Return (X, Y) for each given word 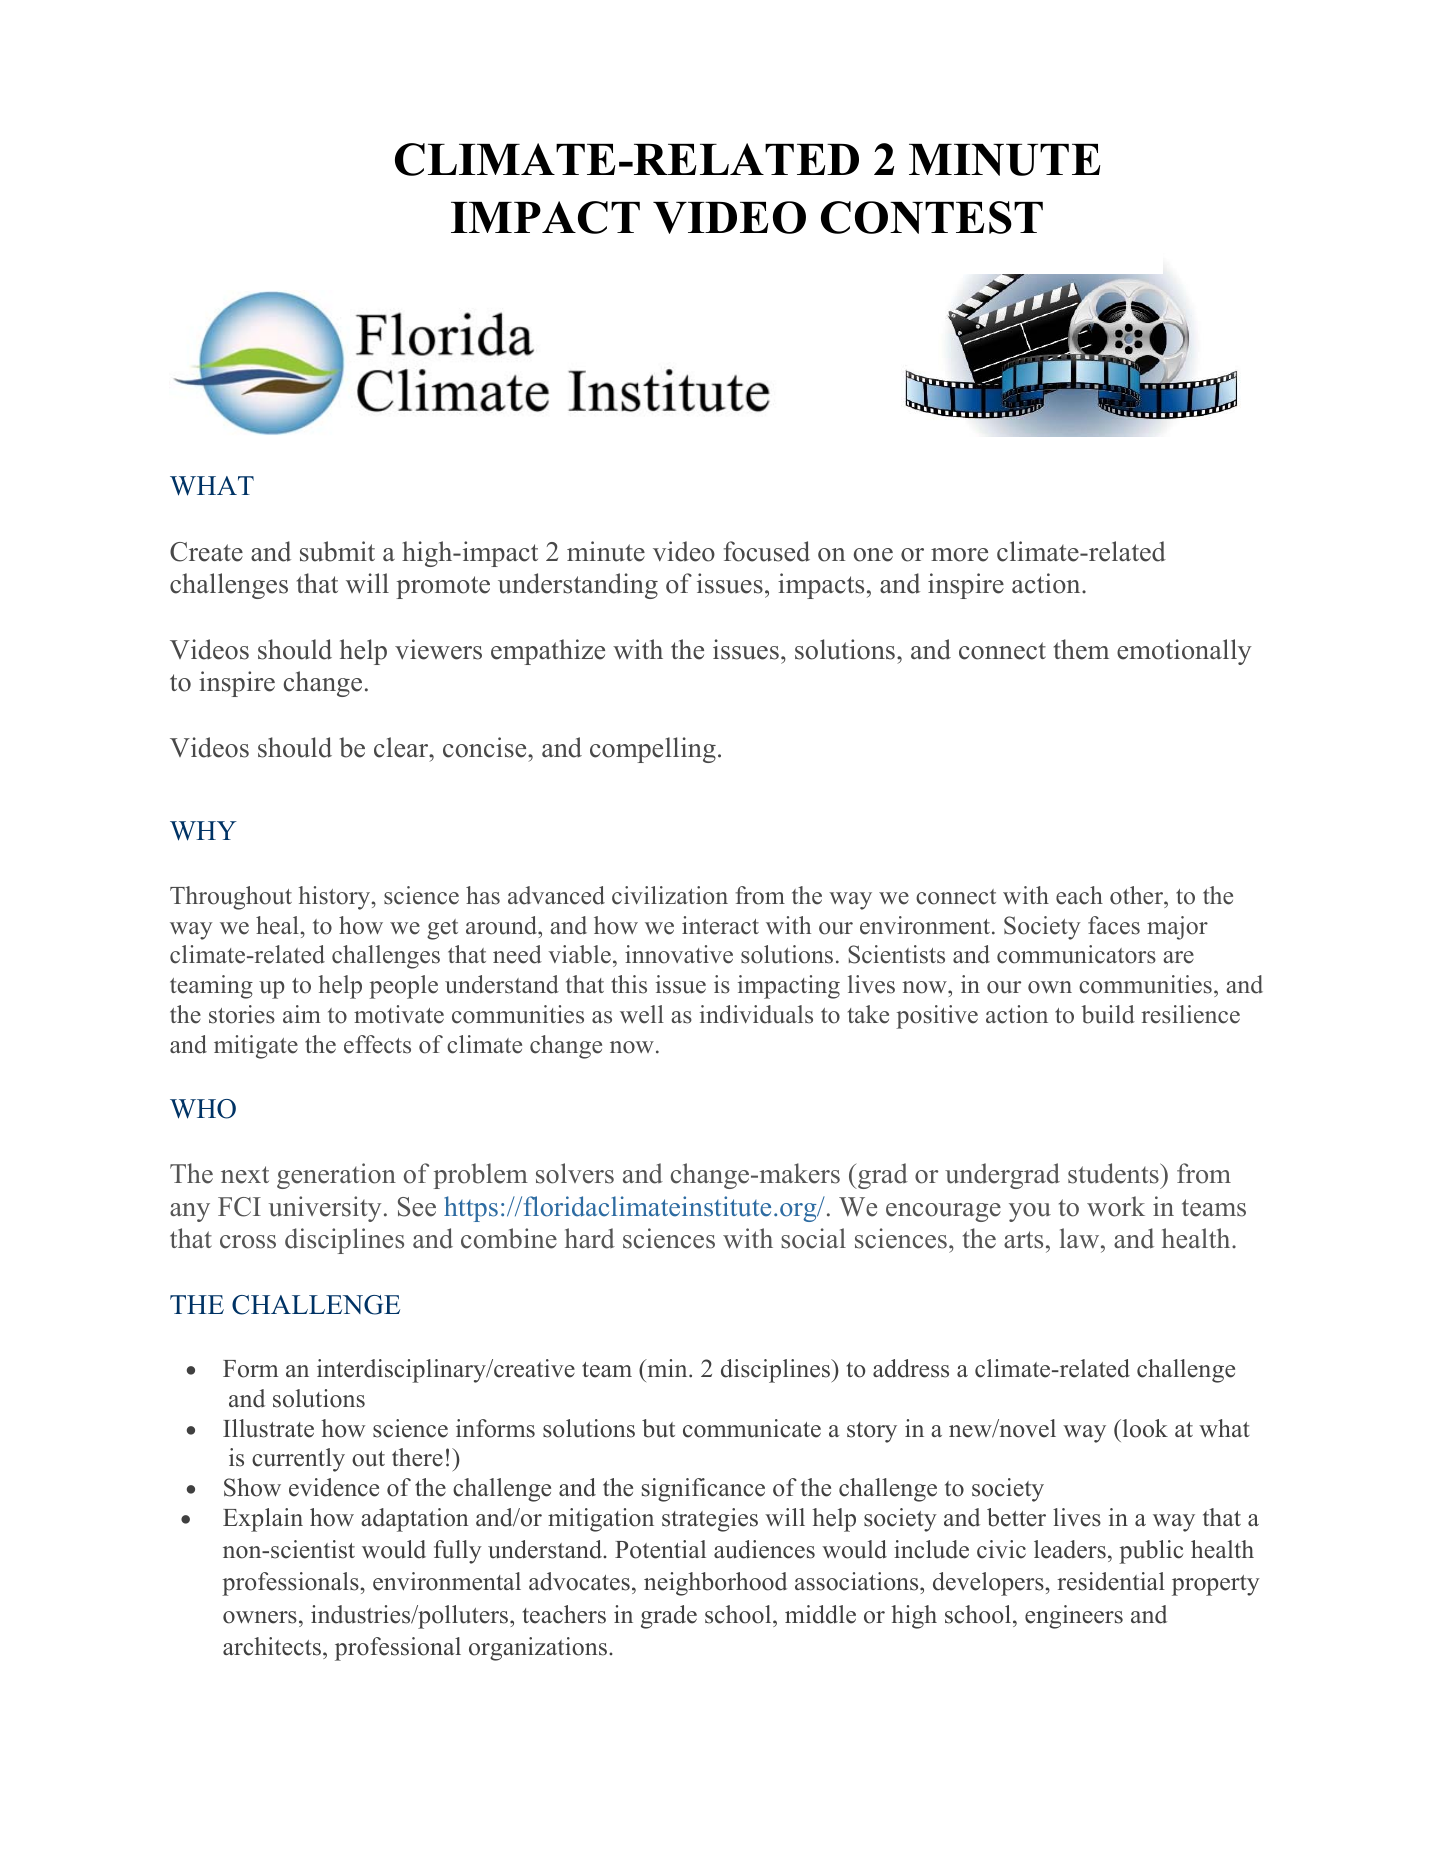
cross (248, 1242)
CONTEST (932, 217)
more (959, 555)
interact (720, 925)
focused (766, 551)
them (1081, 649)
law (1081, 1238)
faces (1114, 925)
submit (337, 551)
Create (206, 552)
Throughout (231, 898)
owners (260, 1617)
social (813, 1238)
